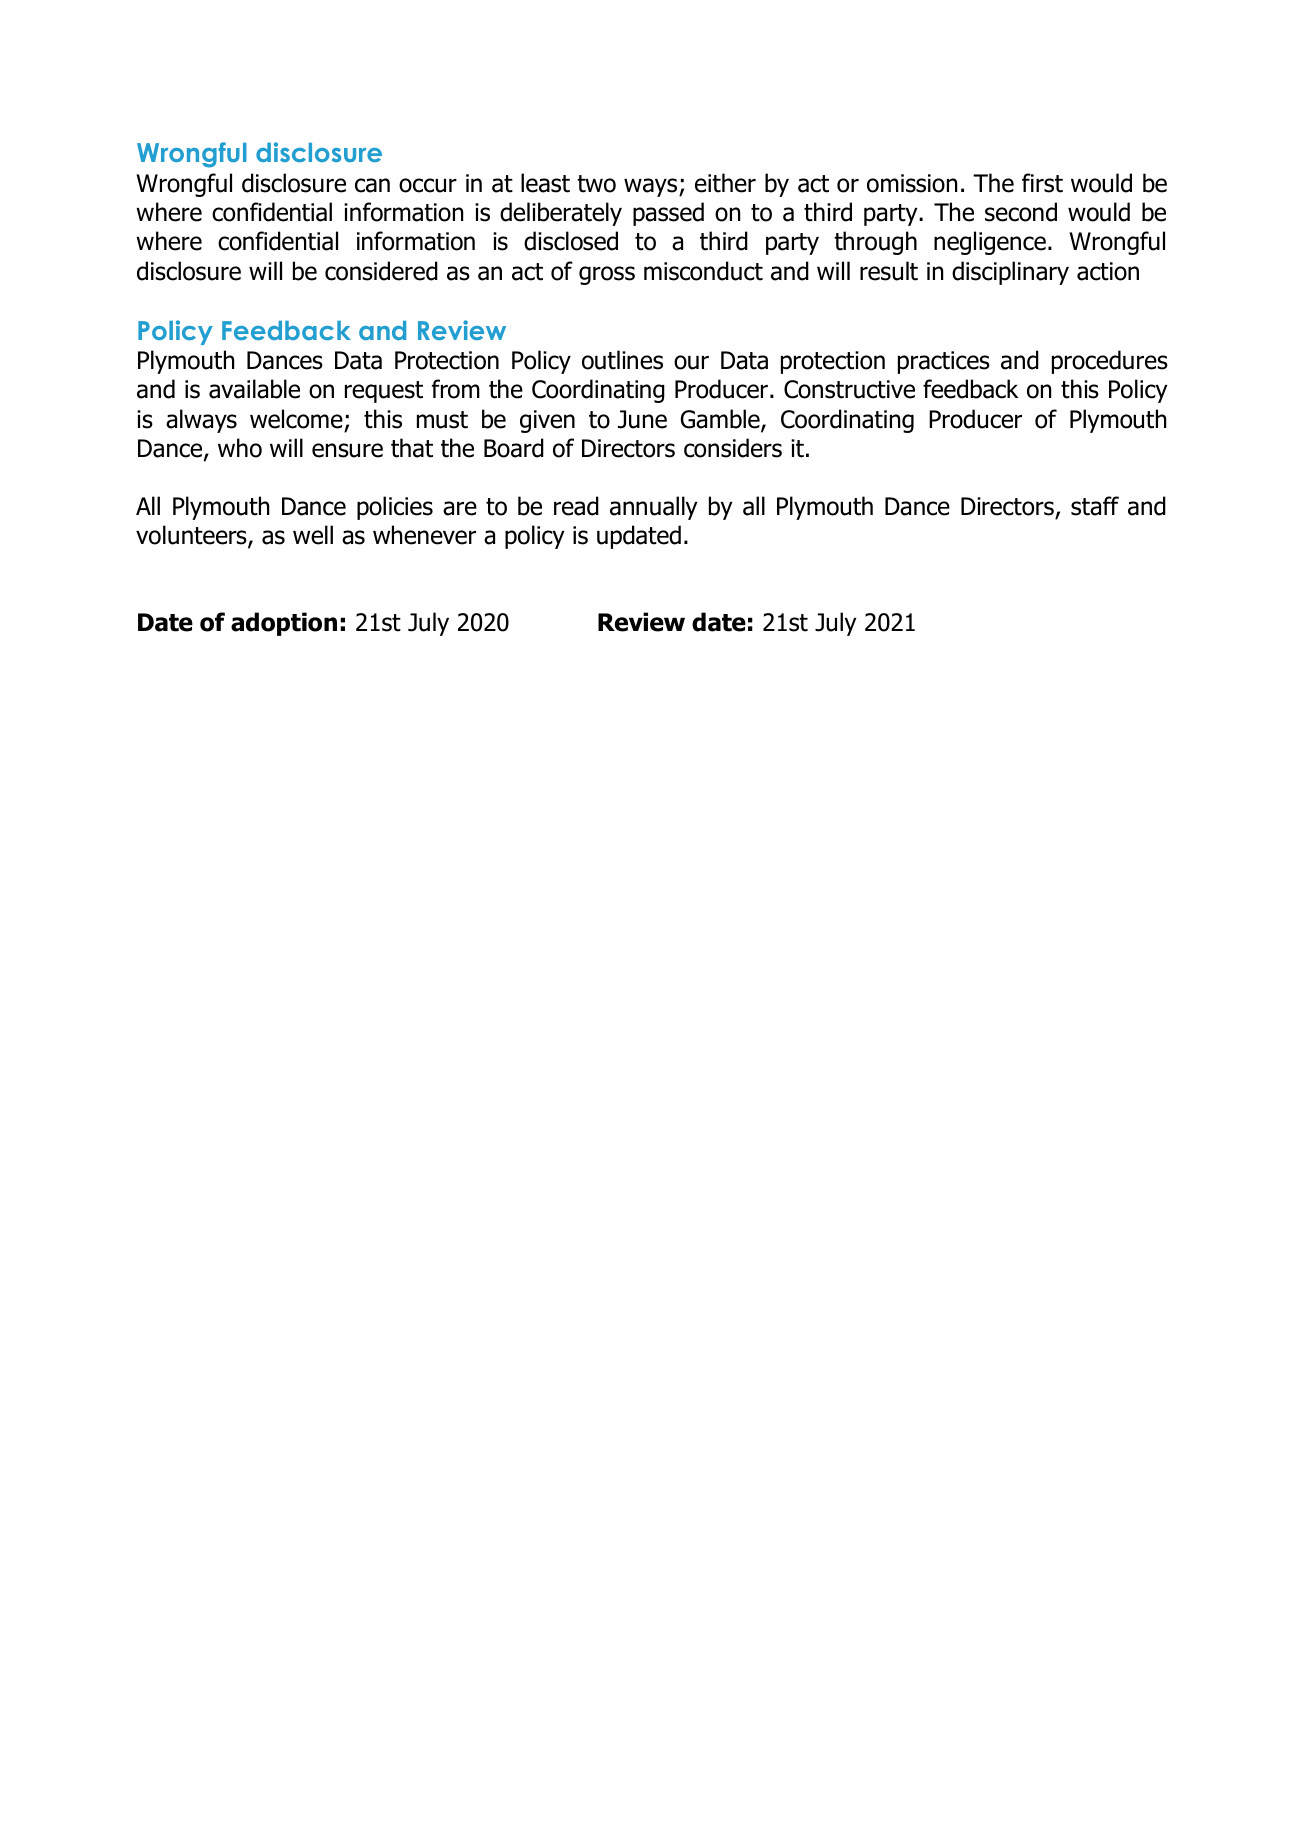  I want to click on June, so click(642, 419).
